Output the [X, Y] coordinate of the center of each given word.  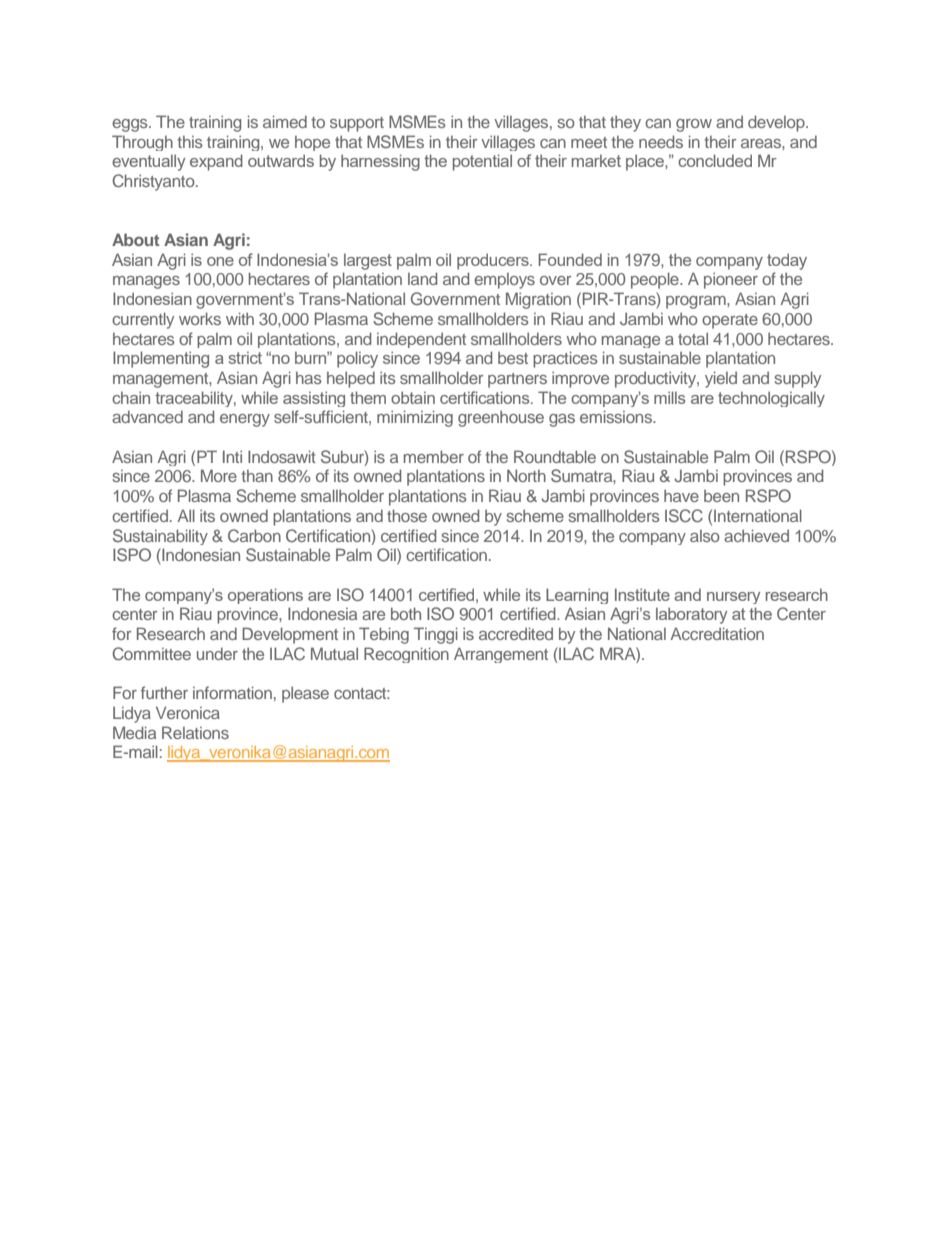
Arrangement [501, 655]
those [407, 515]
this [190, 142]
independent [421, 340]
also [705, 536]
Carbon [254, 536]
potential [482, 162]
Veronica [188, 712]
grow [694, 125]
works [200, 318]
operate [730, 321]
